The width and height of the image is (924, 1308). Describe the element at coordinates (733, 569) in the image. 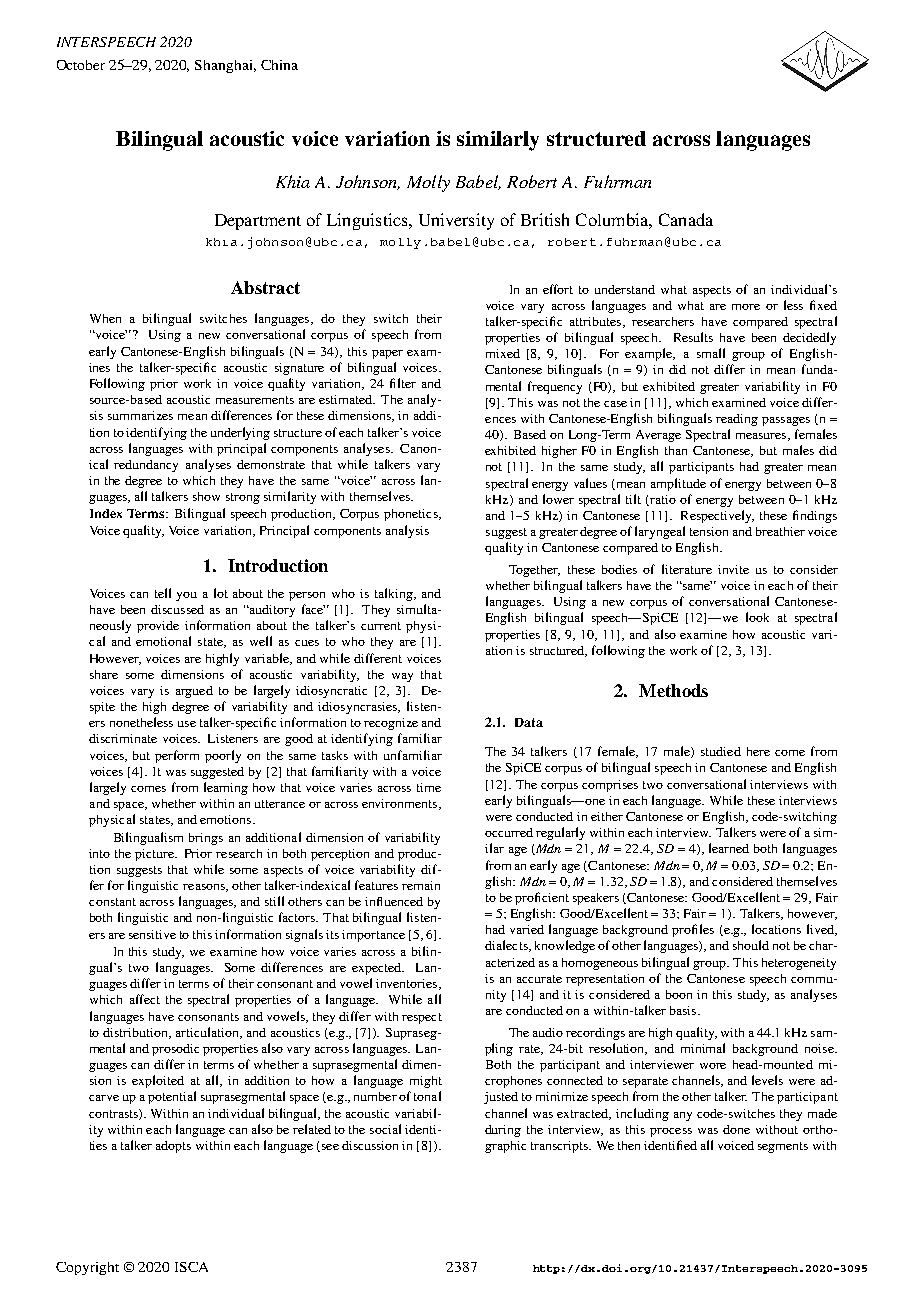

I see `invite` at that location.
